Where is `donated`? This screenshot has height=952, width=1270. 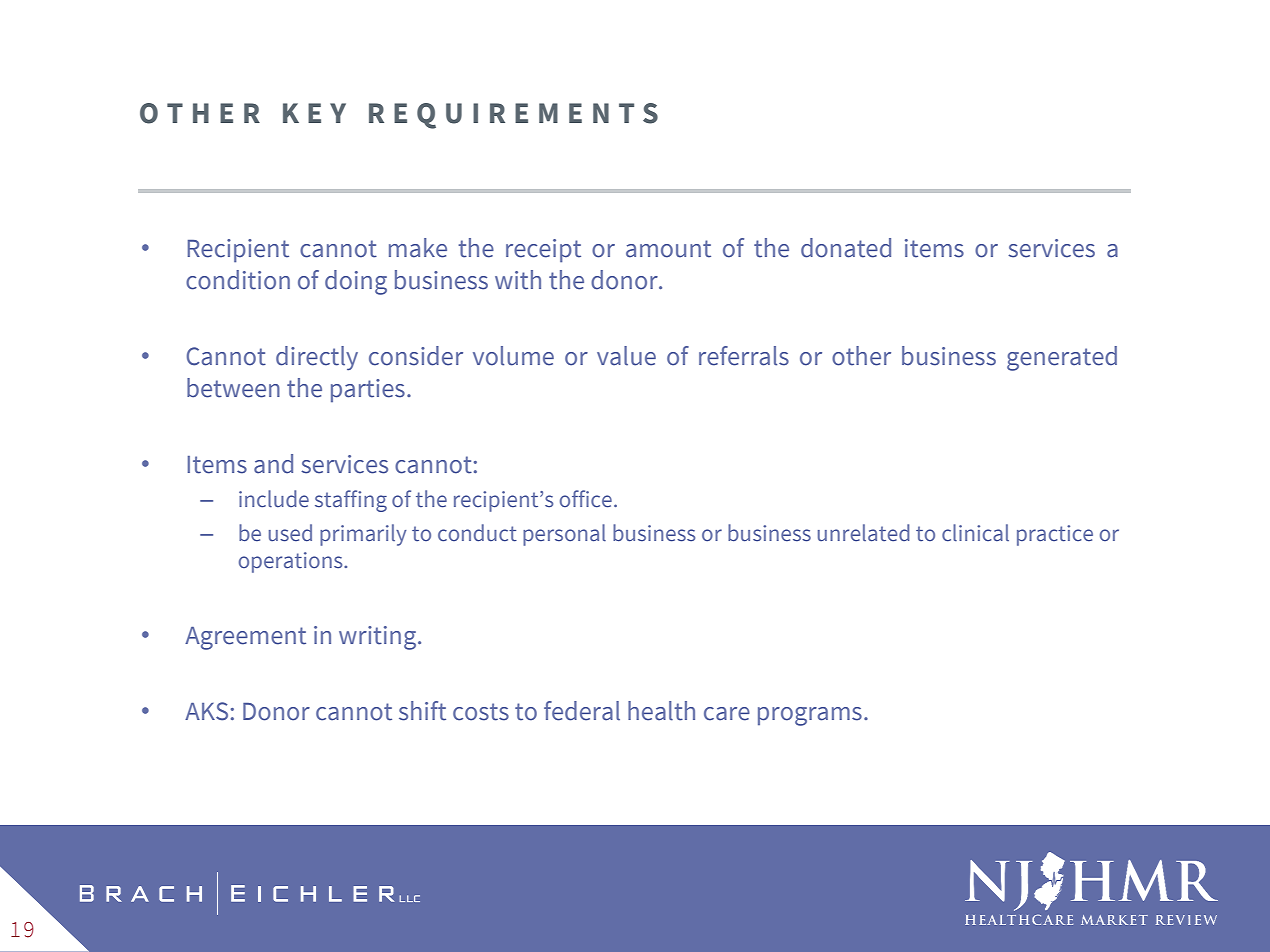 donated is located at coordinates (846, 248).
